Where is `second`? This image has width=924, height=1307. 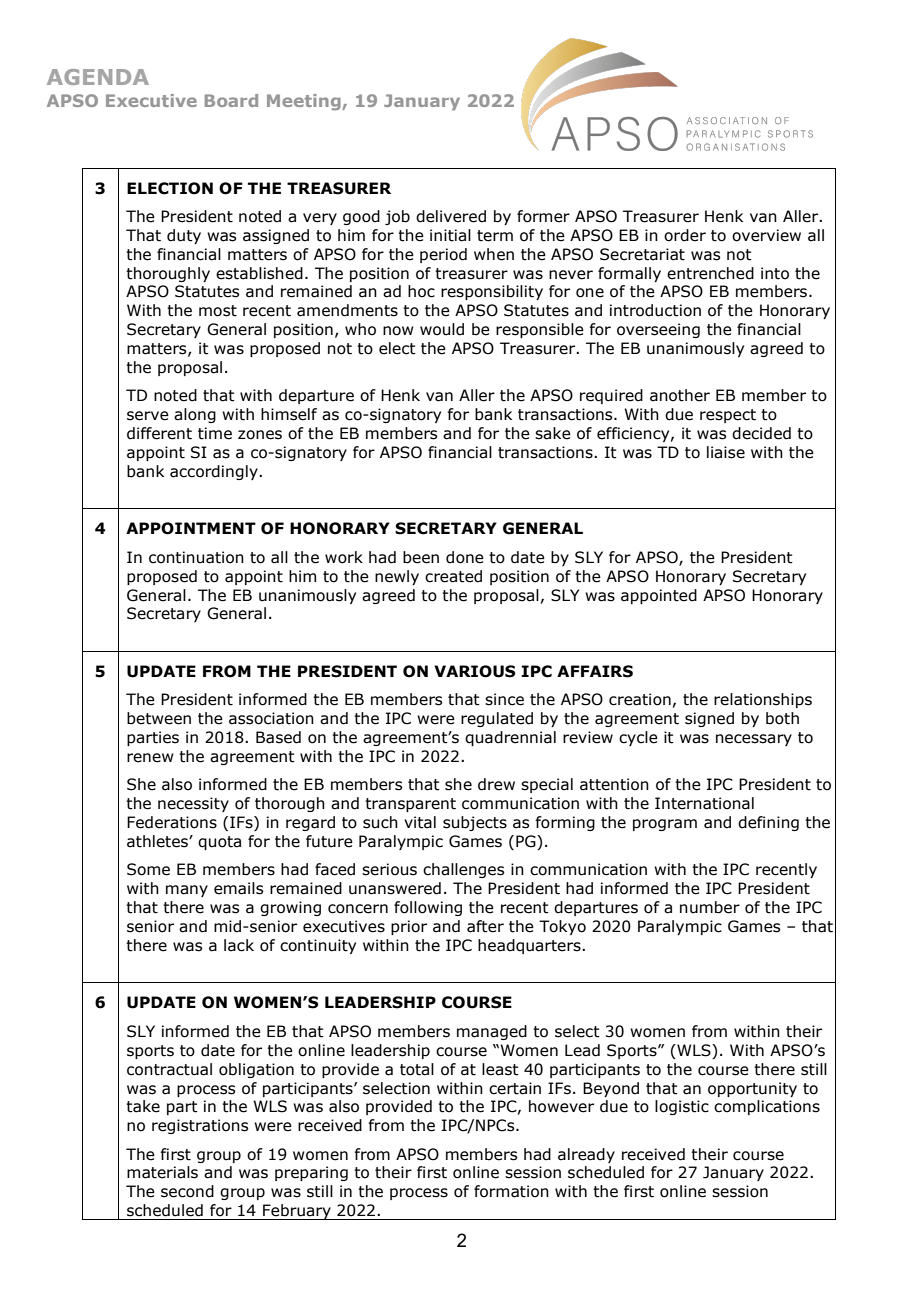
second is located at coordinates (187, 1191).
